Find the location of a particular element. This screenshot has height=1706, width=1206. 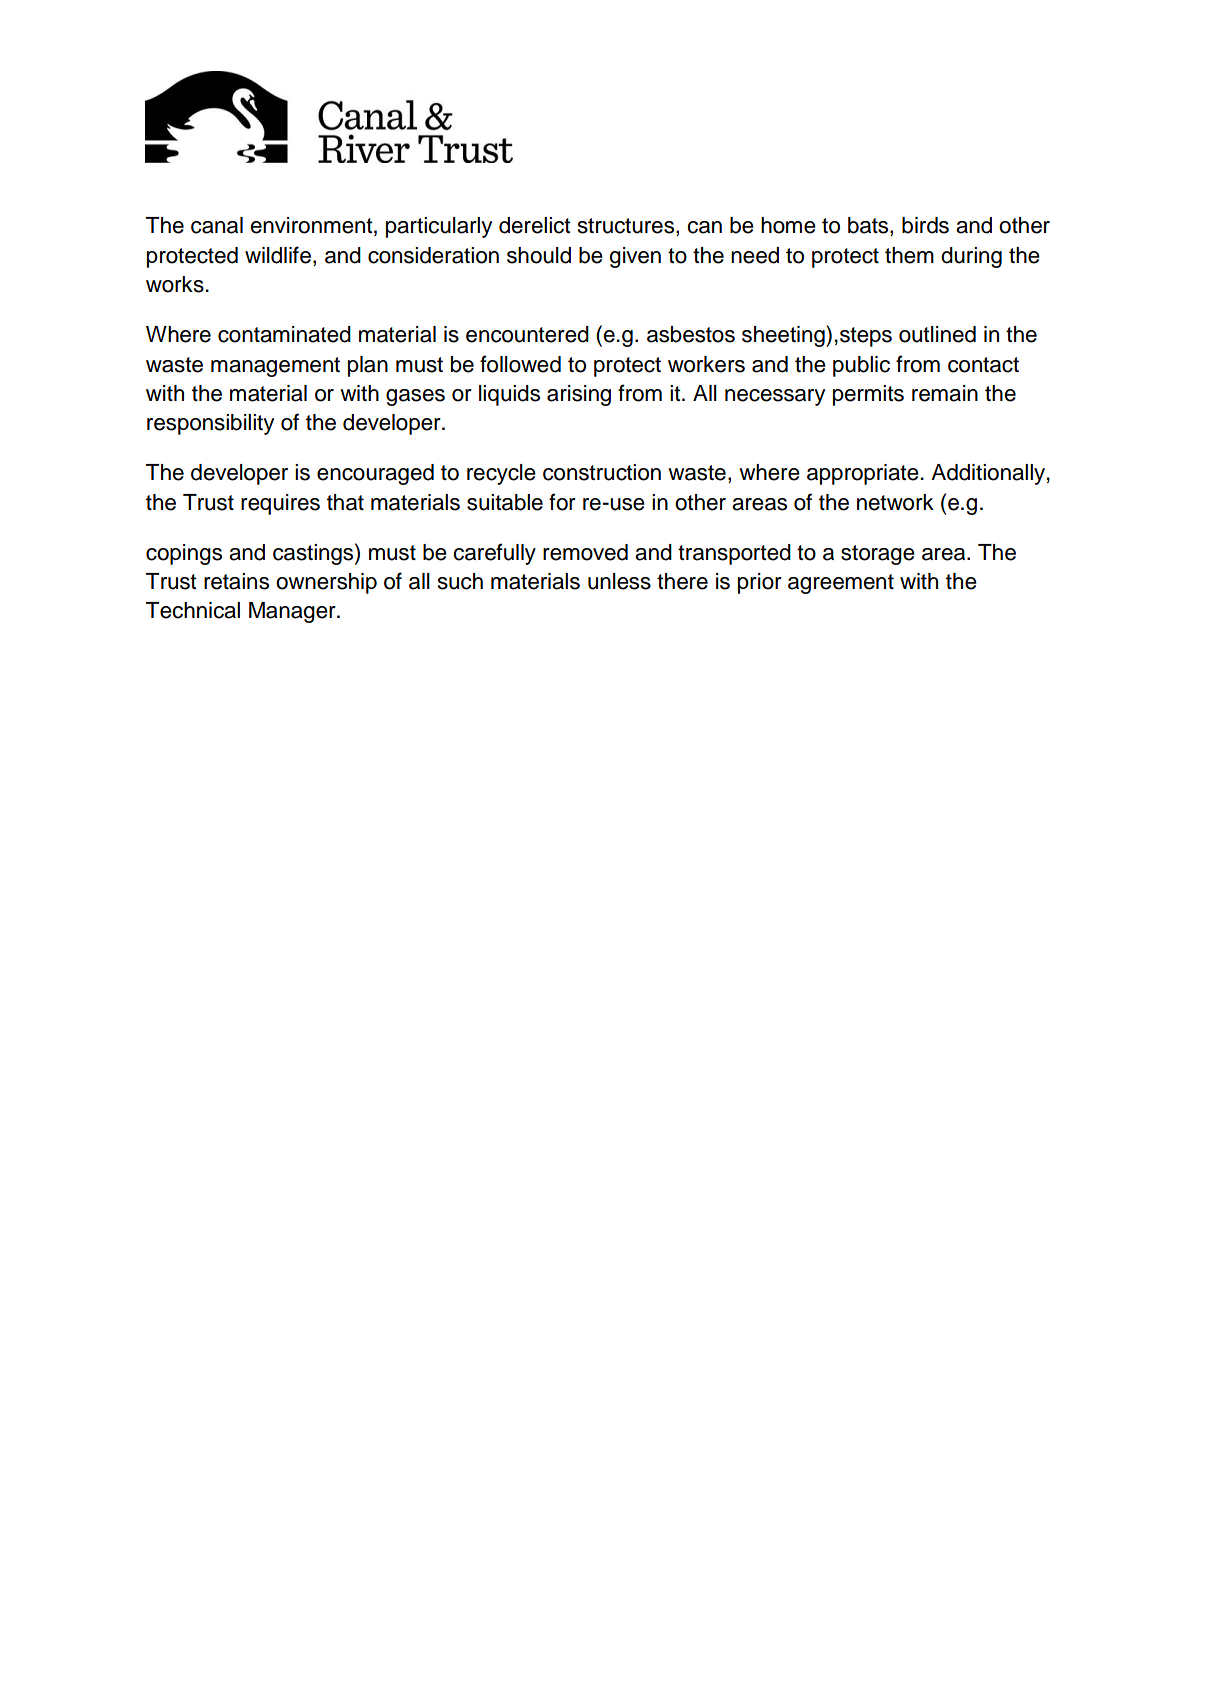

contaminated is located at coordinates (284, 334).
